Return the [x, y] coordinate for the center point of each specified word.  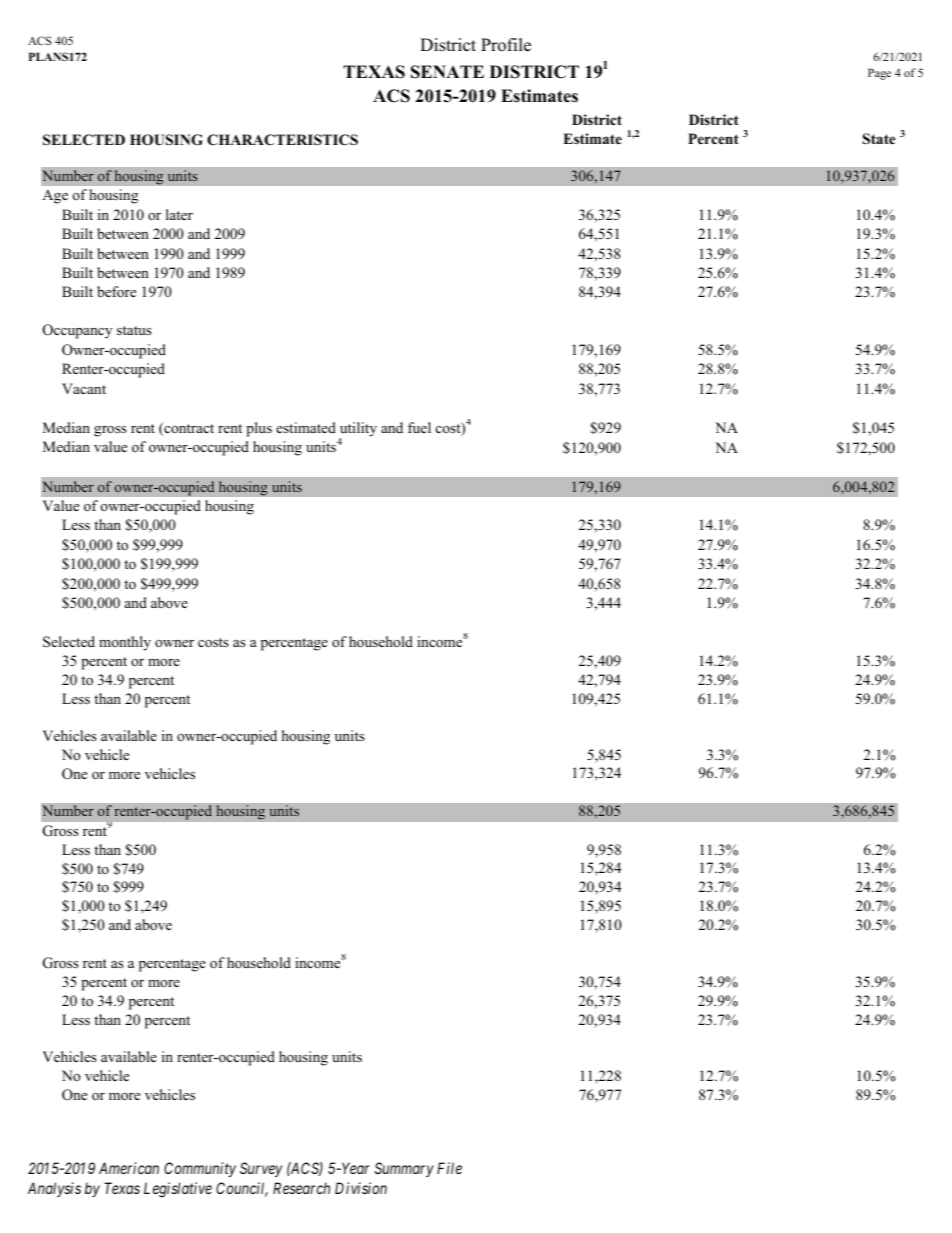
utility [358, 430]
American [129, 1168]
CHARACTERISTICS [282, 140]
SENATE [447, 72]
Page [879, 74]
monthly [125, 643]
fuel [419, 427]
